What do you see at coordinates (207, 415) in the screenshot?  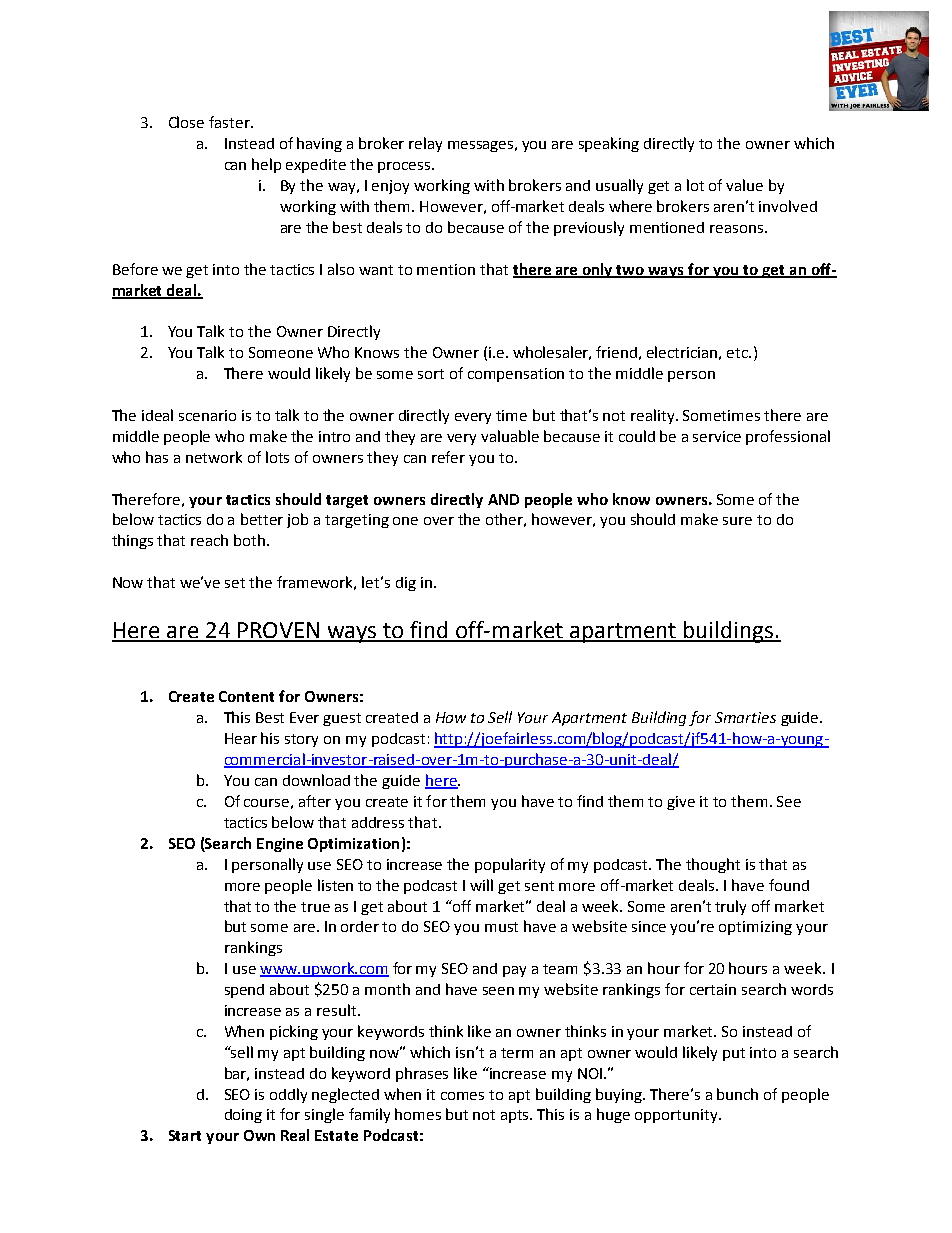 I see `scenario` at bounding box center [207, 415].
